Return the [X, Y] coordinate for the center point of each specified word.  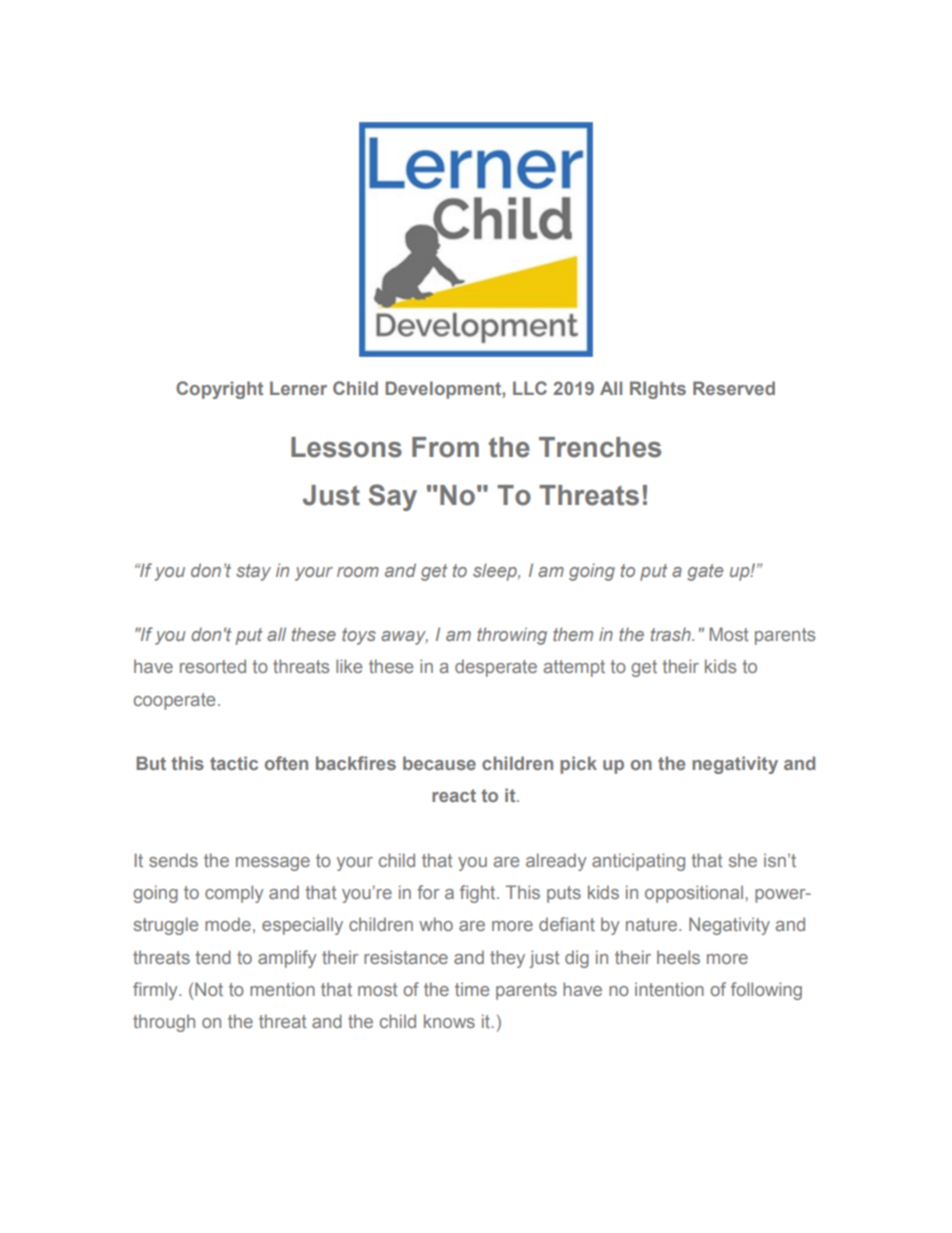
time [472, 989]
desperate [496, 668]
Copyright [219, 390]
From [445, 447]
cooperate [174, 701]
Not [209, 989]
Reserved [734, 388]
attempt [574, 668]
